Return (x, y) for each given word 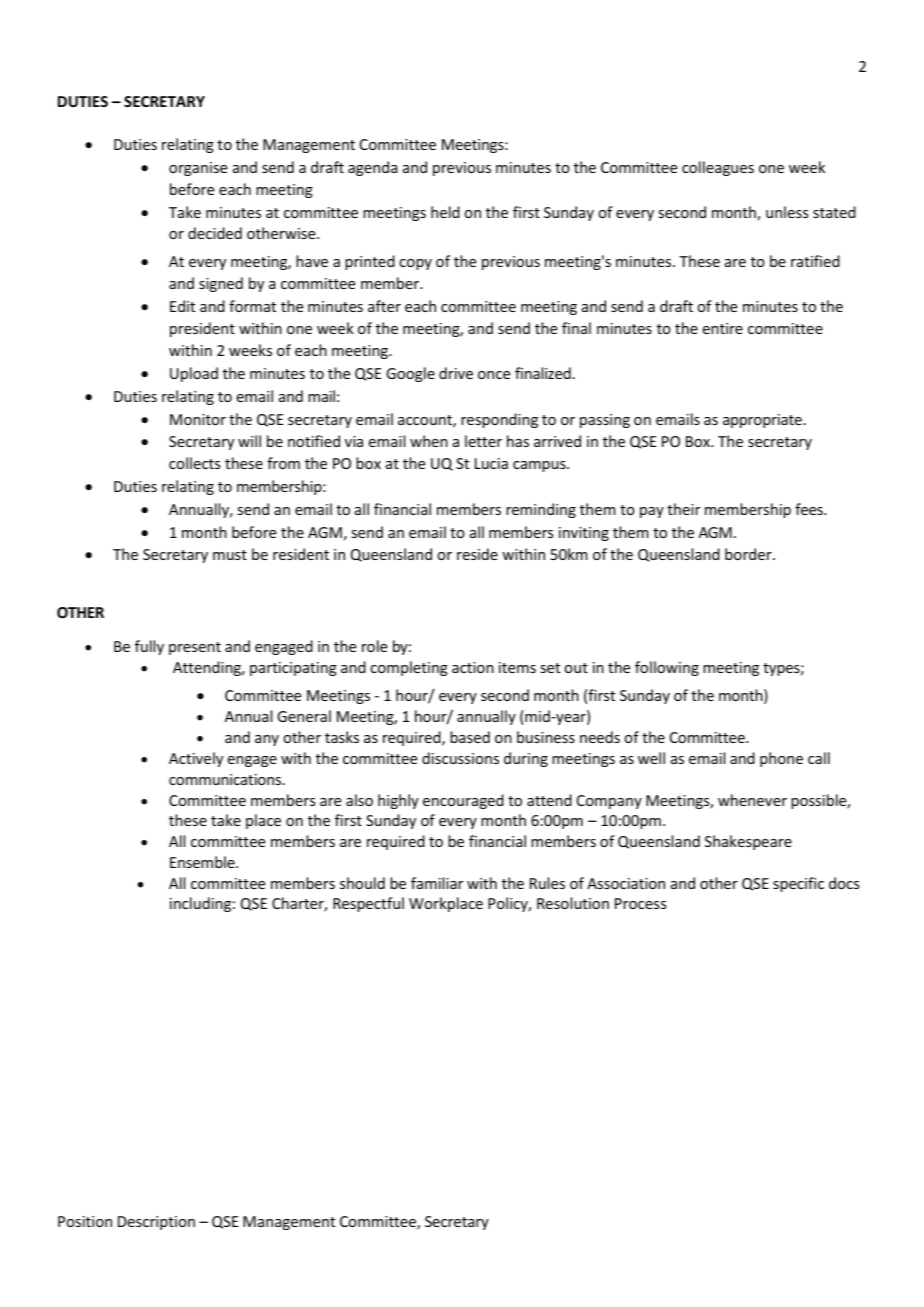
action (473, 667)
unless (787, 212)
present (195, 648)
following (667, 668)
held (445, 212)
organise (198, 169)
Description (156, 1223)
